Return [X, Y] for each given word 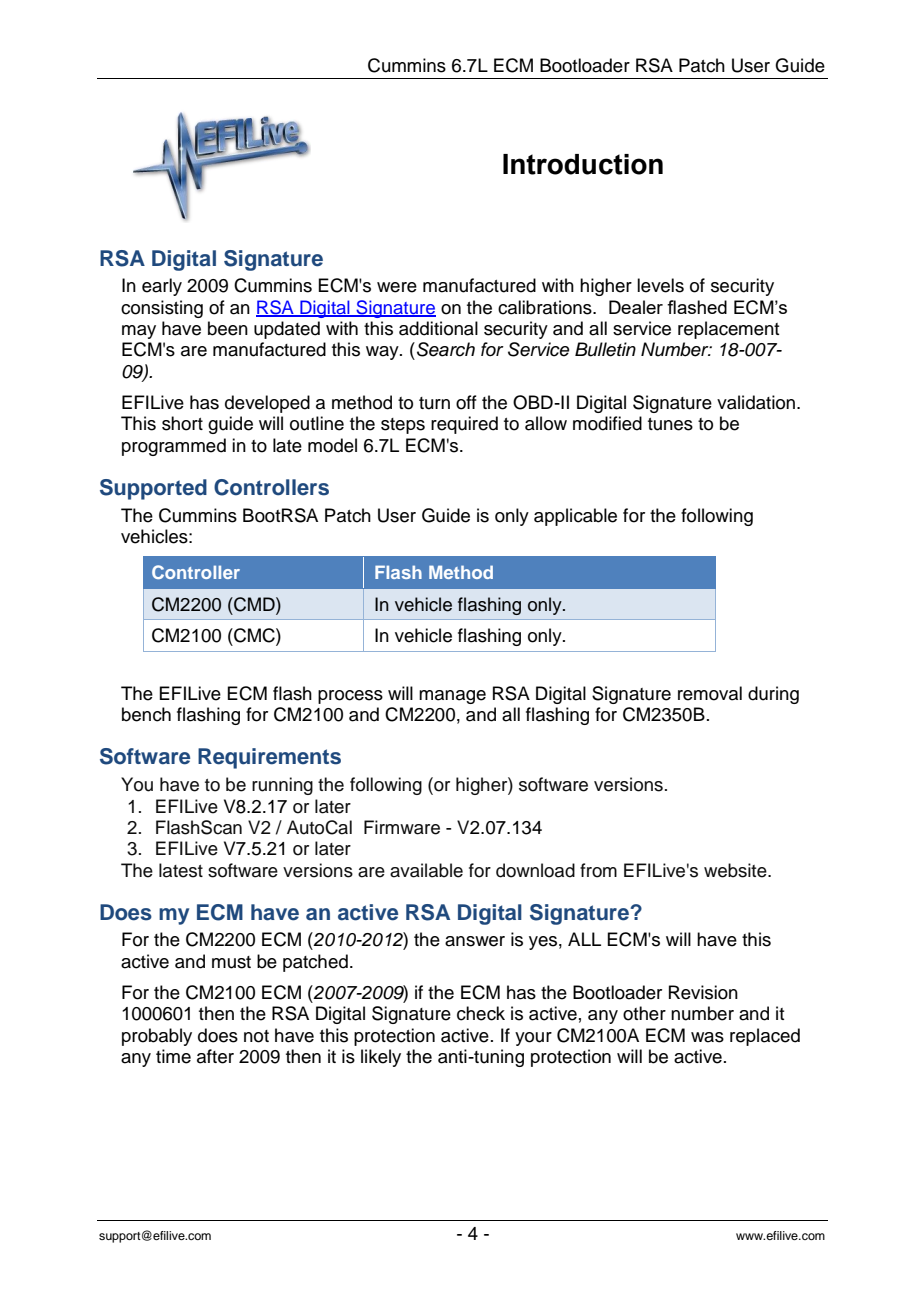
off [466, 402]
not [256, 1036]
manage [452, 697]
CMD [254, 604]
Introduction [583, 164]
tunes [670, 424]
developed [267, 404]
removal [710, 693]
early [162, 287]
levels [660, 285]
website [736, 870]
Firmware [402, 827]
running [282, 786]
